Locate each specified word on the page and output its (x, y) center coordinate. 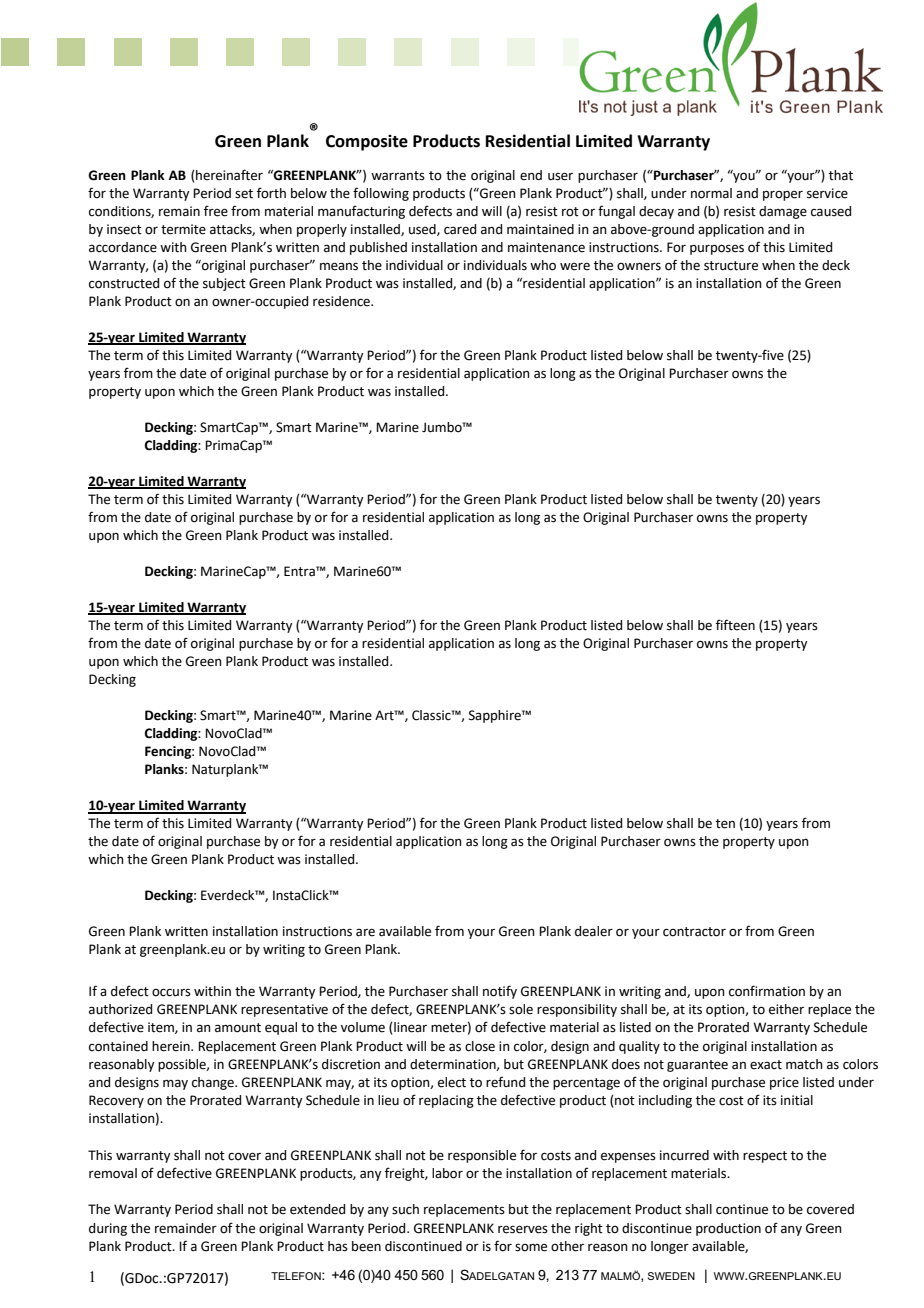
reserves (523, 1229)
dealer (594, 931)
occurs (171, 992)
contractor (694, 932)
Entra (300, 571)
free (216, 211)
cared (460, 229)
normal (711, 193)
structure (731, 266)
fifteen (735, 625)
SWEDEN (671, 1276)
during (108, 1229)
